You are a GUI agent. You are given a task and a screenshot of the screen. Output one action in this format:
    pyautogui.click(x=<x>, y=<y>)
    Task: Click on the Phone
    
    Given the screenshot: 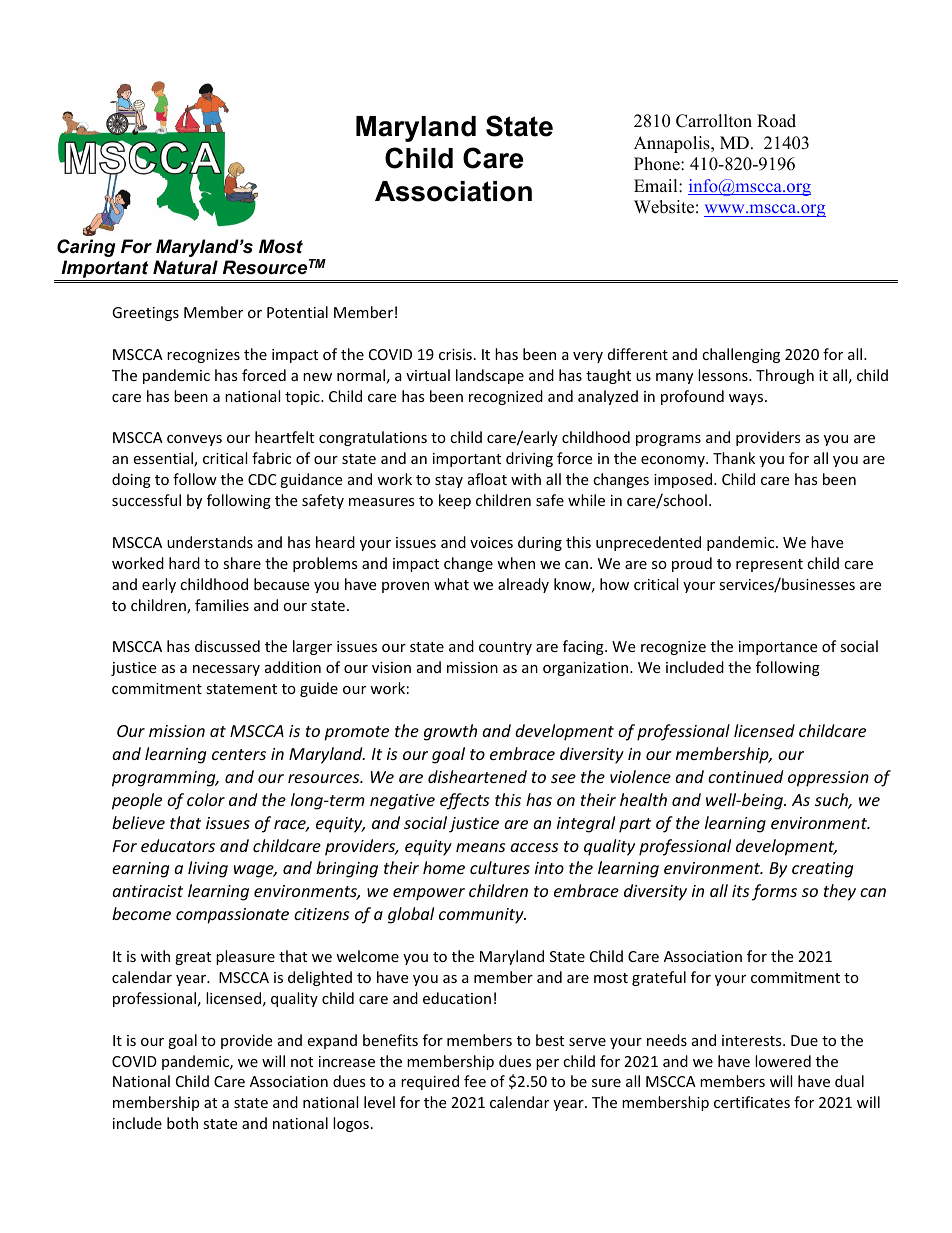 What is the action you would take?
    pyautogui.click(x=658, y=164)
